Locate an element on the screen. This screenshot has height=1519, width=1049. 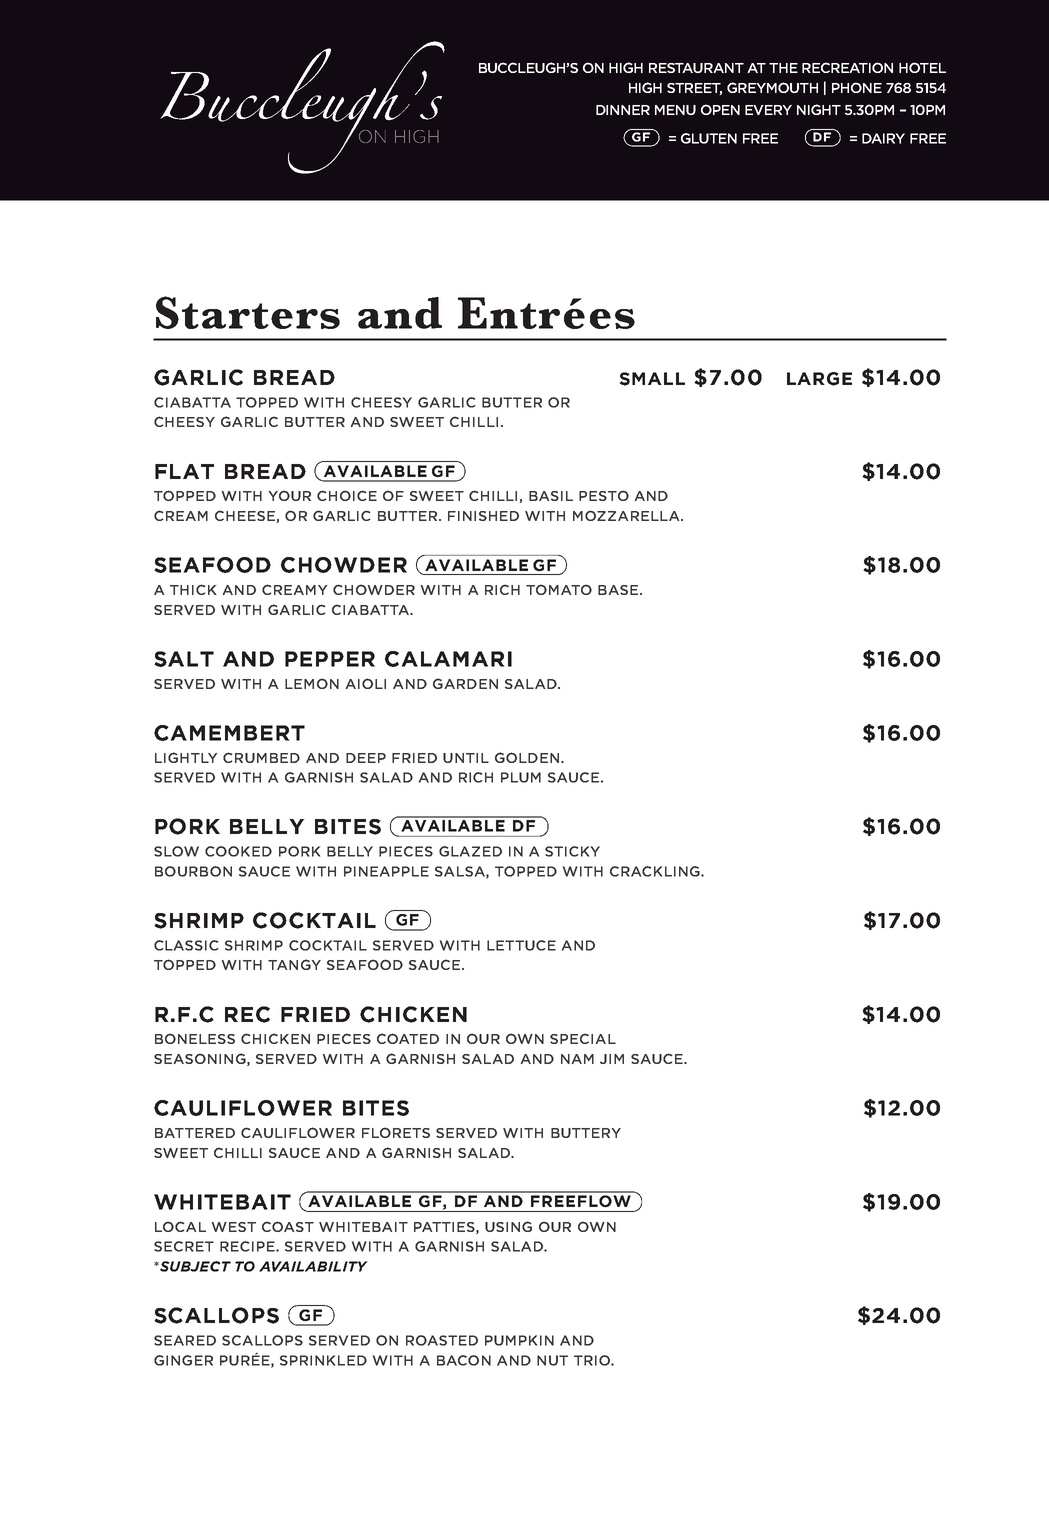
NIGHT is located at coordinates (819, 109).
